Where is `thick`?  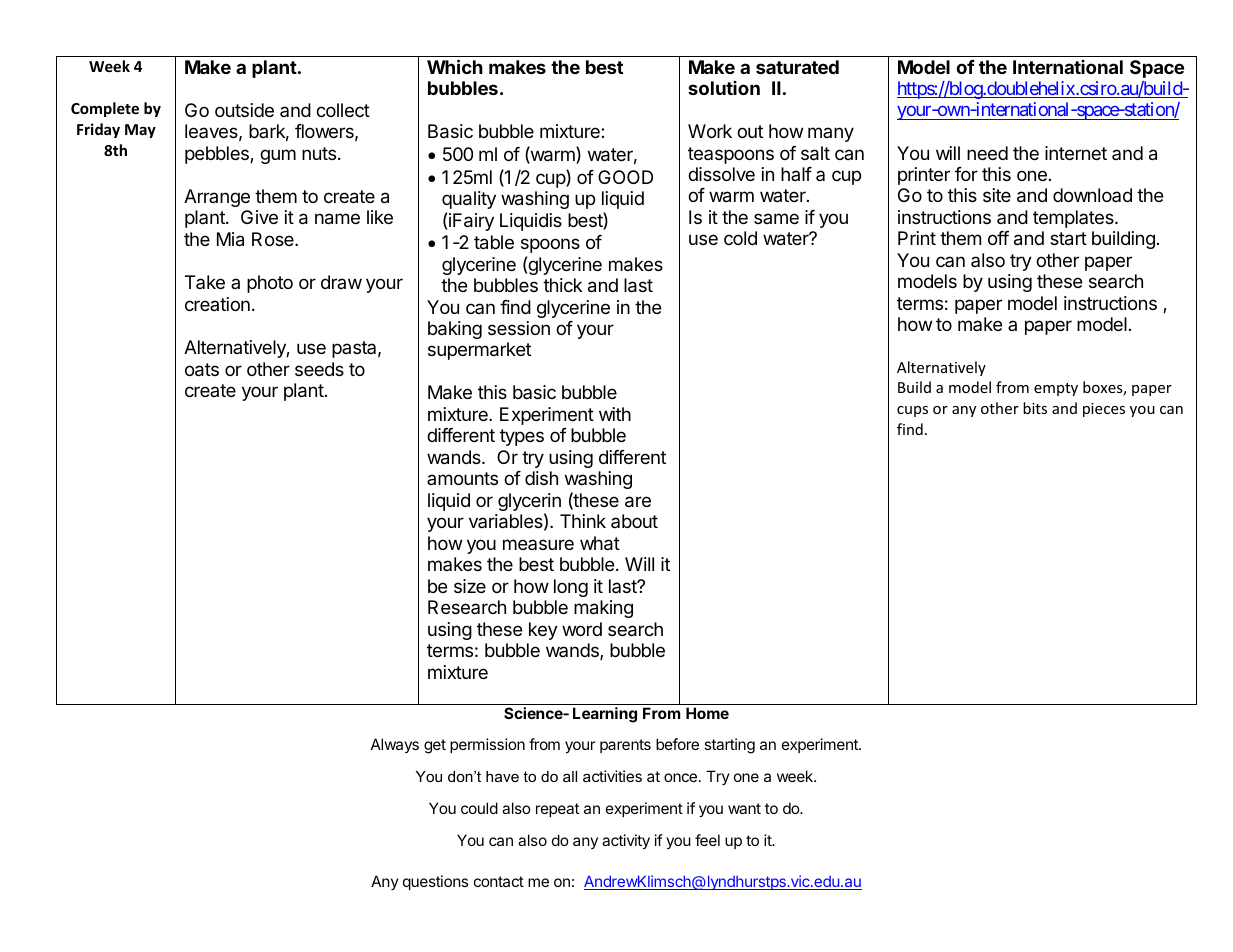 thick is located at coordinates (562, 285).
